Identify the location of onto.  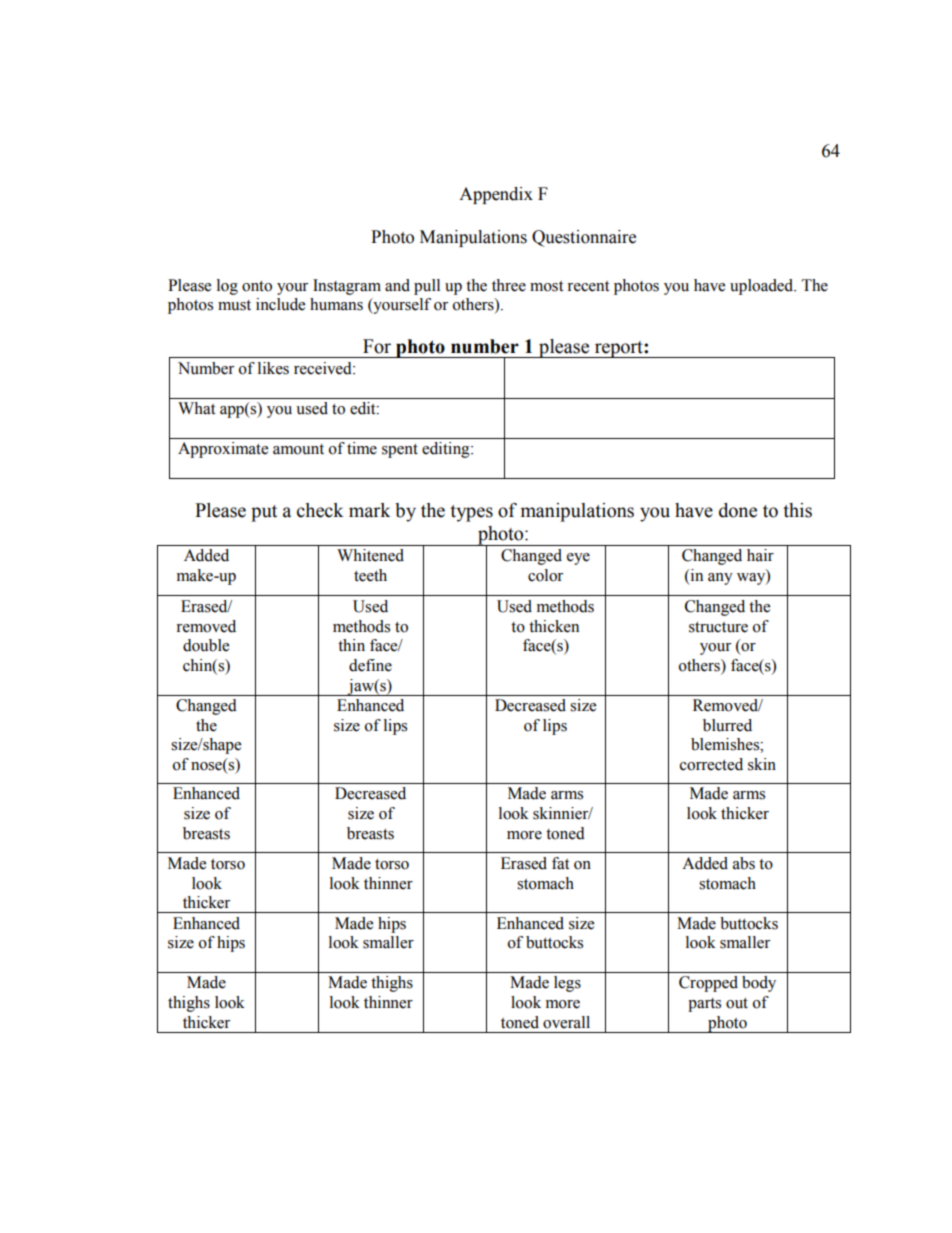
(257, 286).
